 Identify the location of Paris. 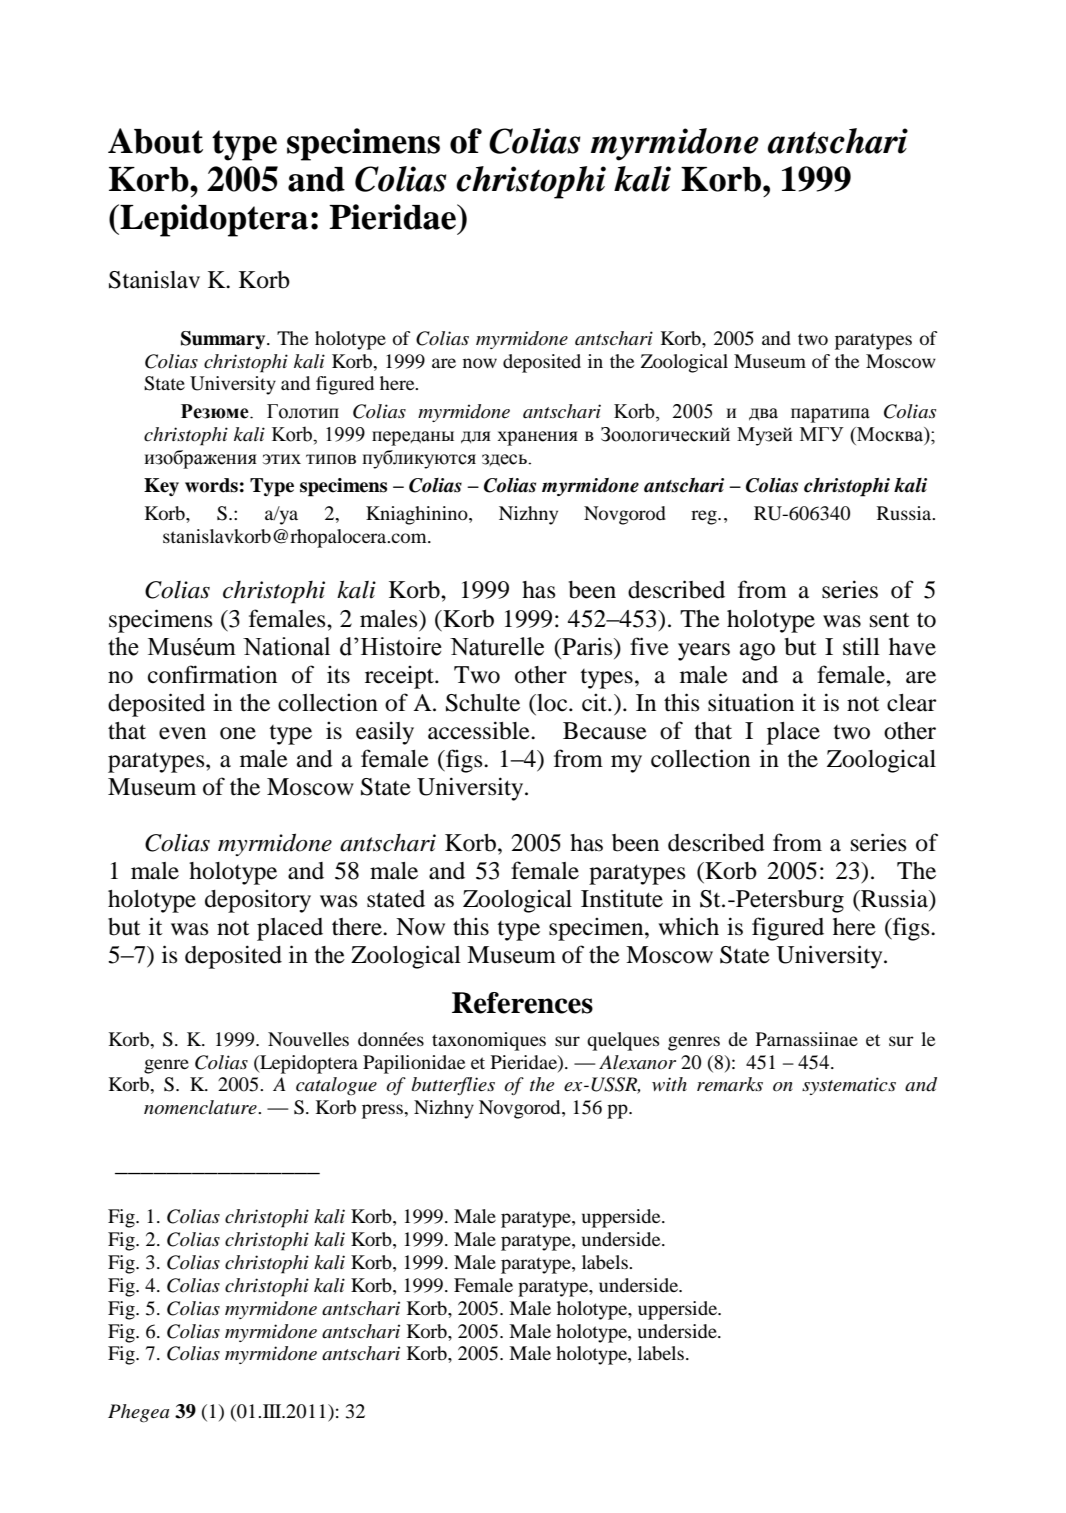
(587, 646).
